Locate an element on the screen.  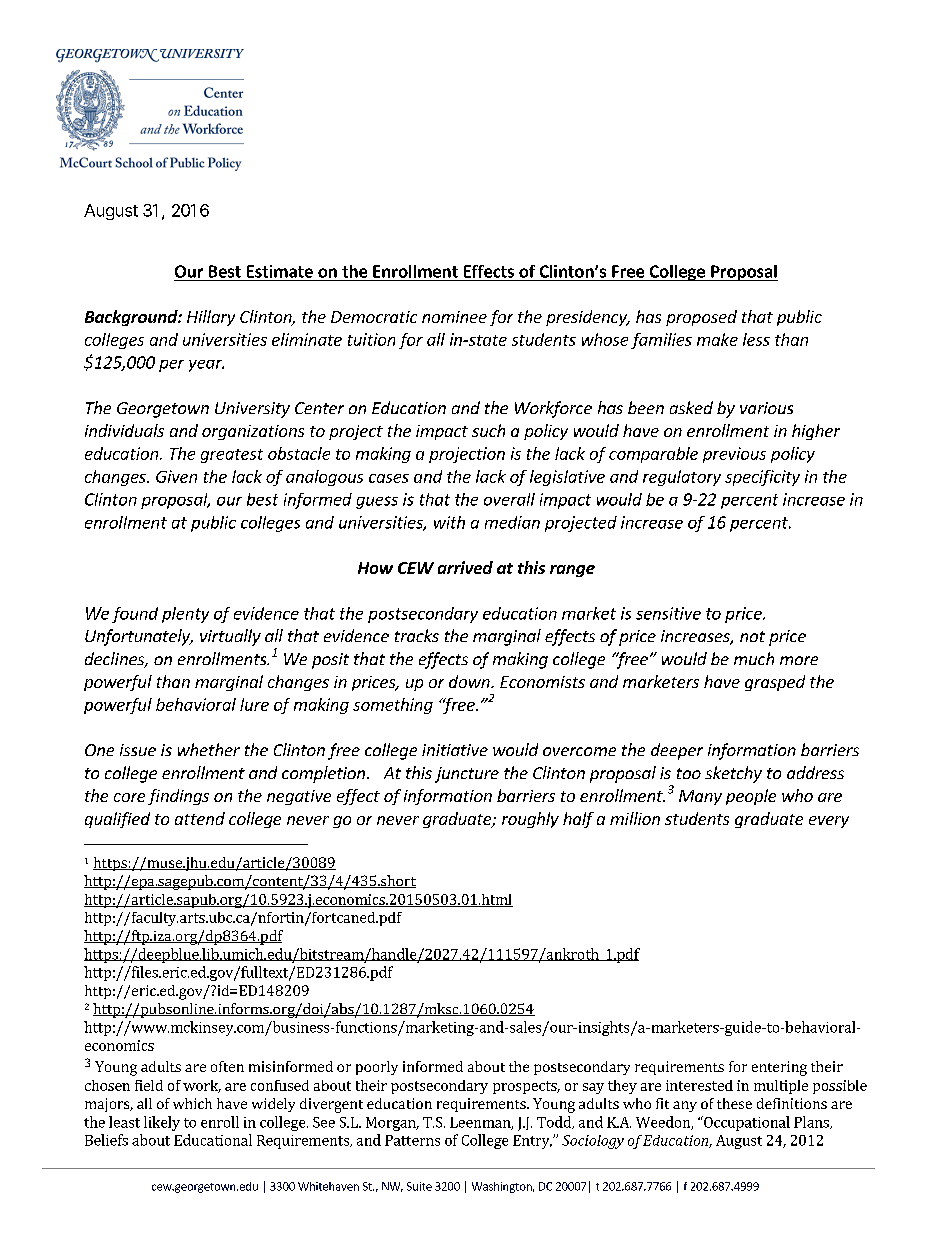
initiative is located at coordinates (455, 750).
